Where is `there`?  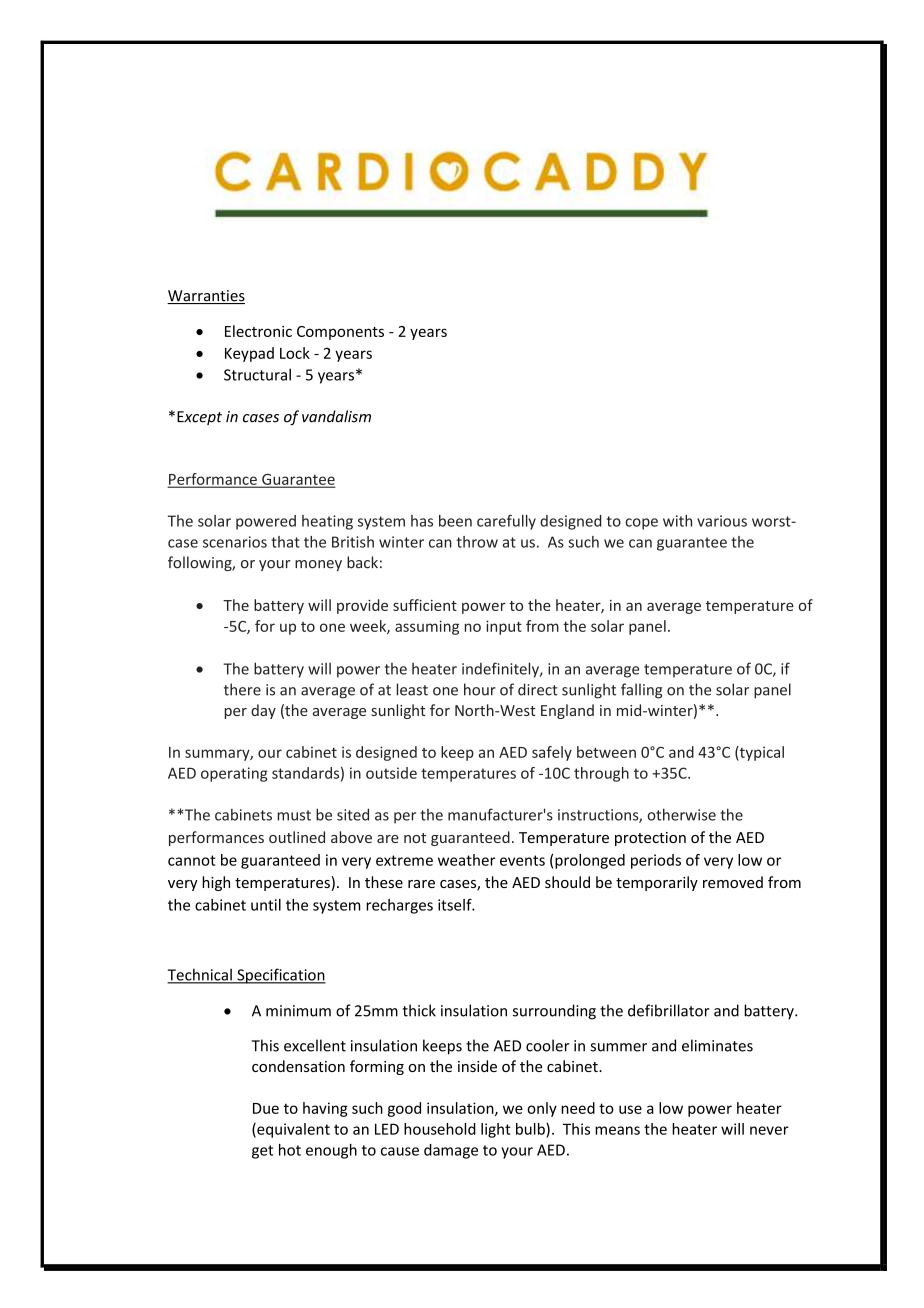 there is located at coordinates (242, 689).
